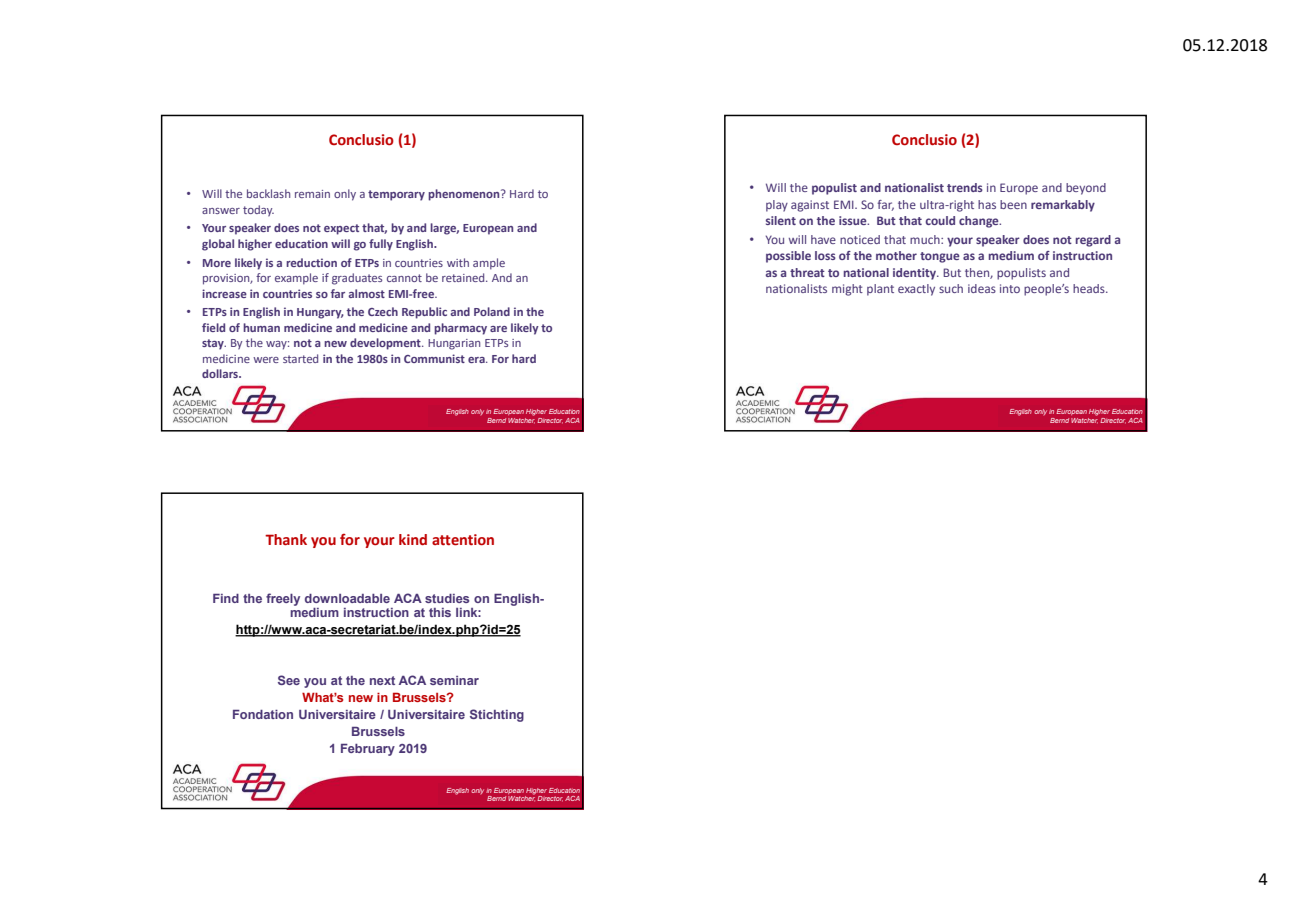 The height and width of the screenshot is (924, 1308). What do you see at coordinates (447, 598) in the screenshot?
I see `studies` at bounding box center [447, 598].
